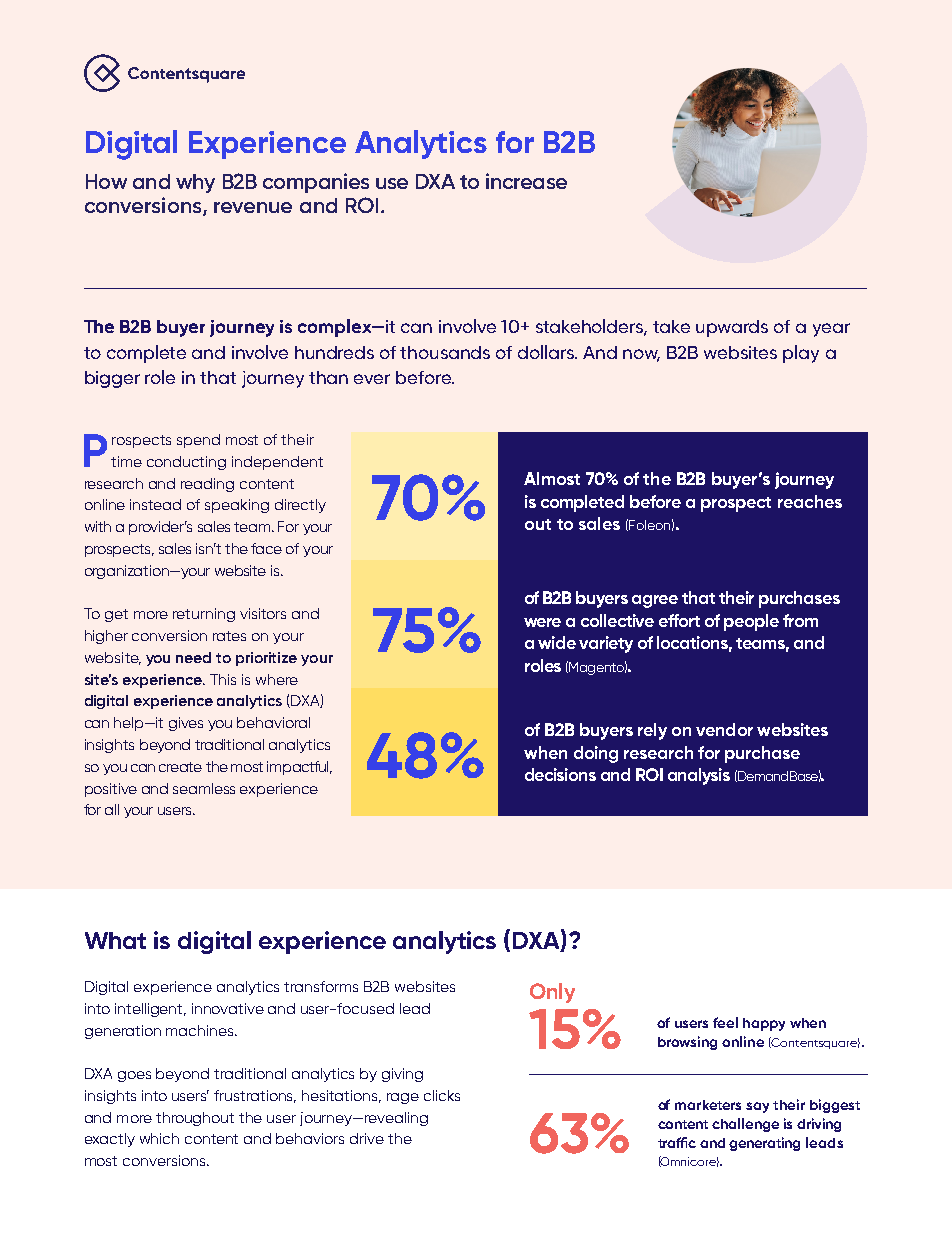 Image resolution: width=952 pixels, height=1233 pixels. What do you see at coordinates (526, 181) in the document?
I see `increase` at bounding box center [526, 181].
